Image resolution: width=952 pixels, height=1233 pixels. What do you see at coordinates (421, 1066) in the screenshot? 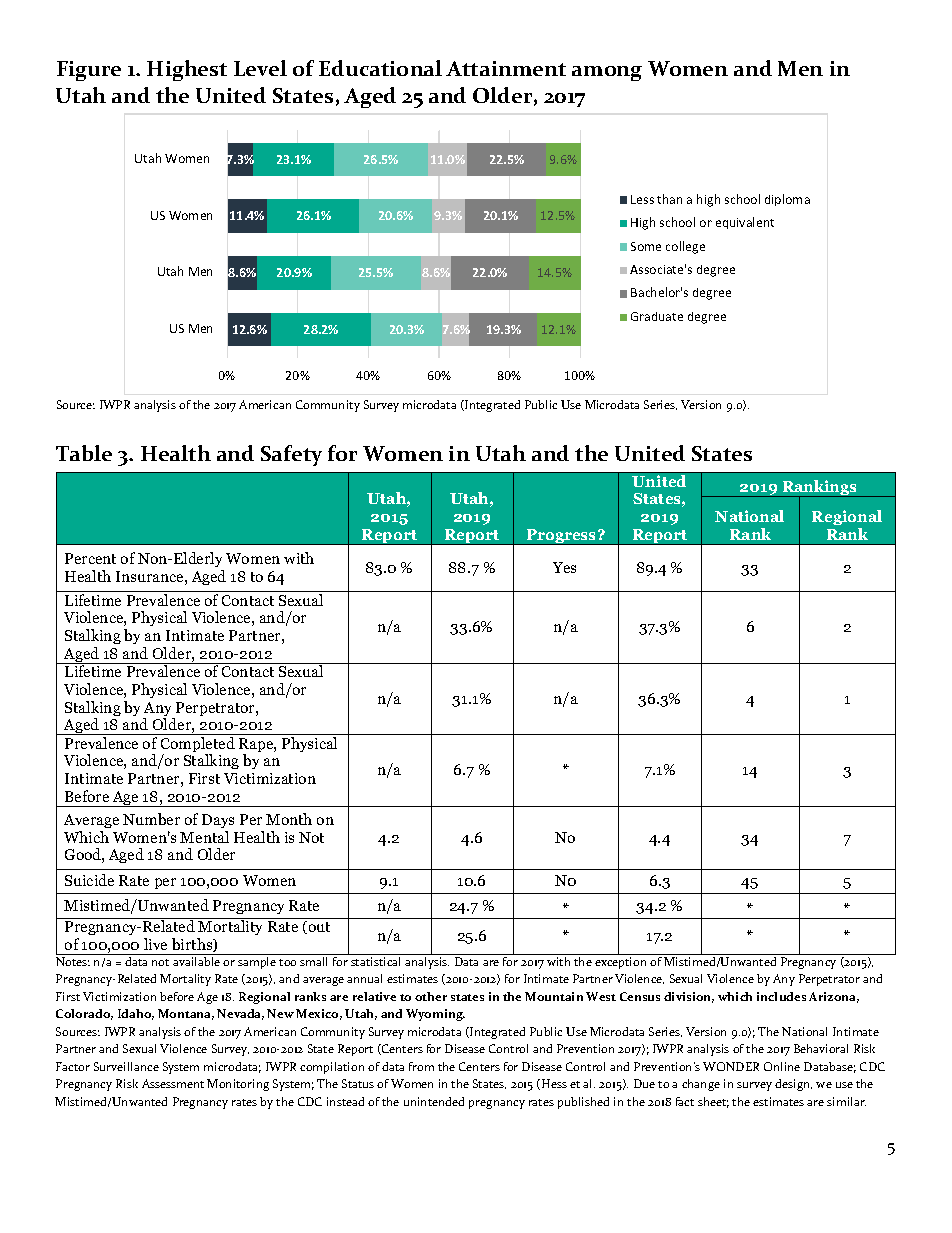
I see `from` at bounding box center [421, 1066].
